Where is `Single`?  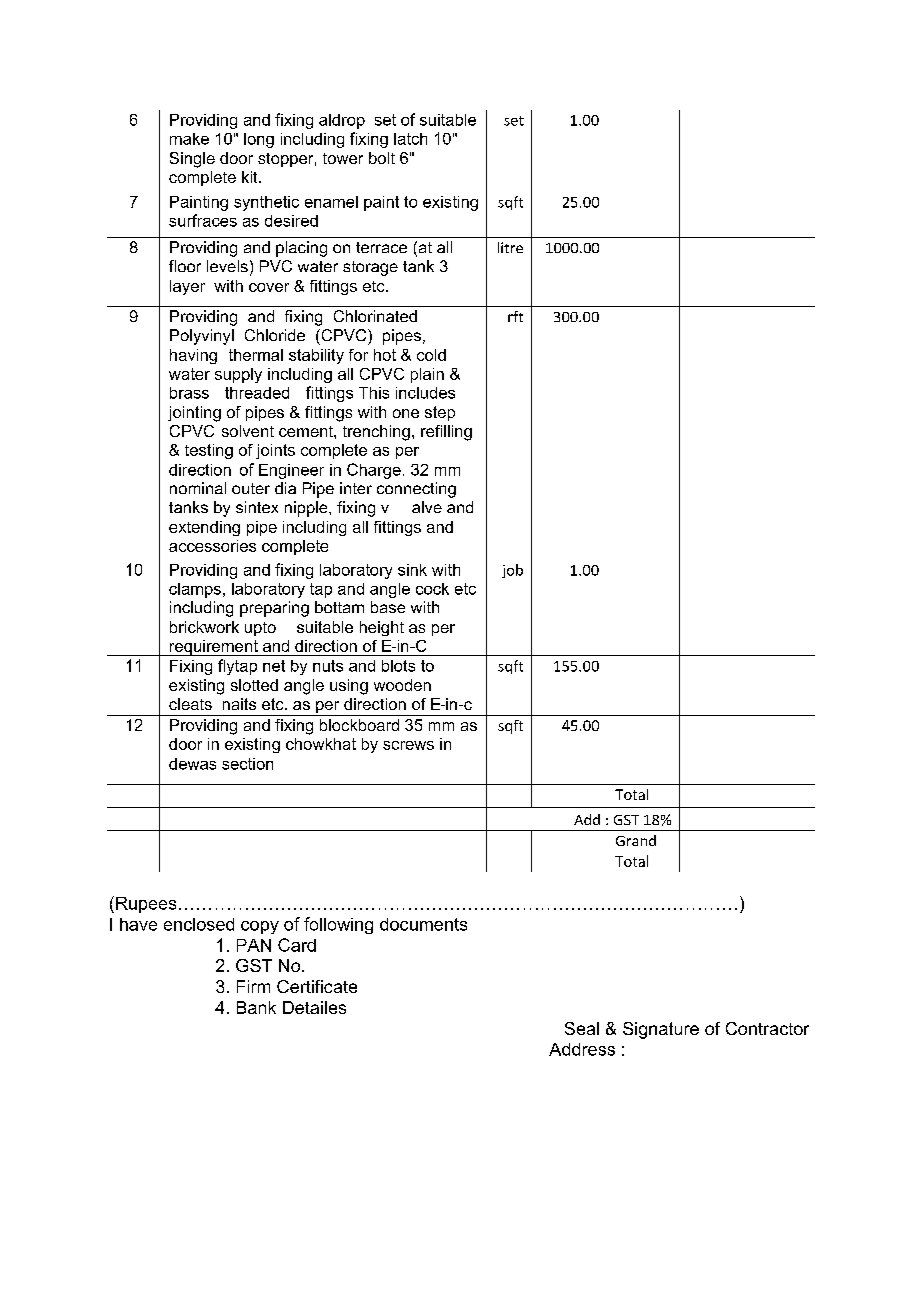 Single is located at coordinates (192, 160).
